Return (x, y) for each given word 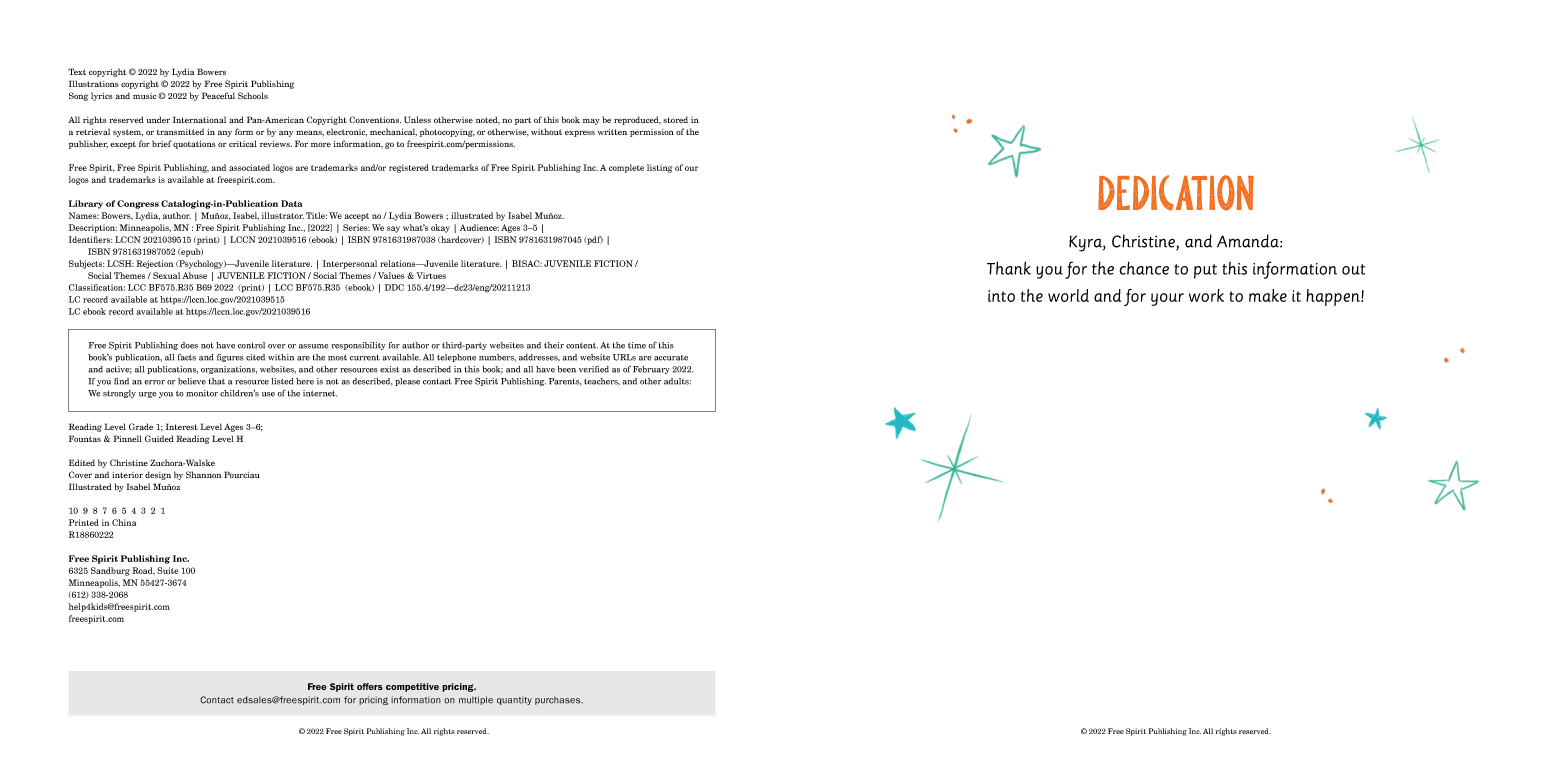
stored (675, 119)
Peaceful (218, 95)
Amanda (1249, 241)
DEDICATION (1176, 193)
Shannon (204, 474)
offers (370, 686)
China (124, 522)
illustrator (283, 215)
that (217, 381)
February (651, 370)
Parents (565, 382)
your (1167, 299)
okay (440, 228)
